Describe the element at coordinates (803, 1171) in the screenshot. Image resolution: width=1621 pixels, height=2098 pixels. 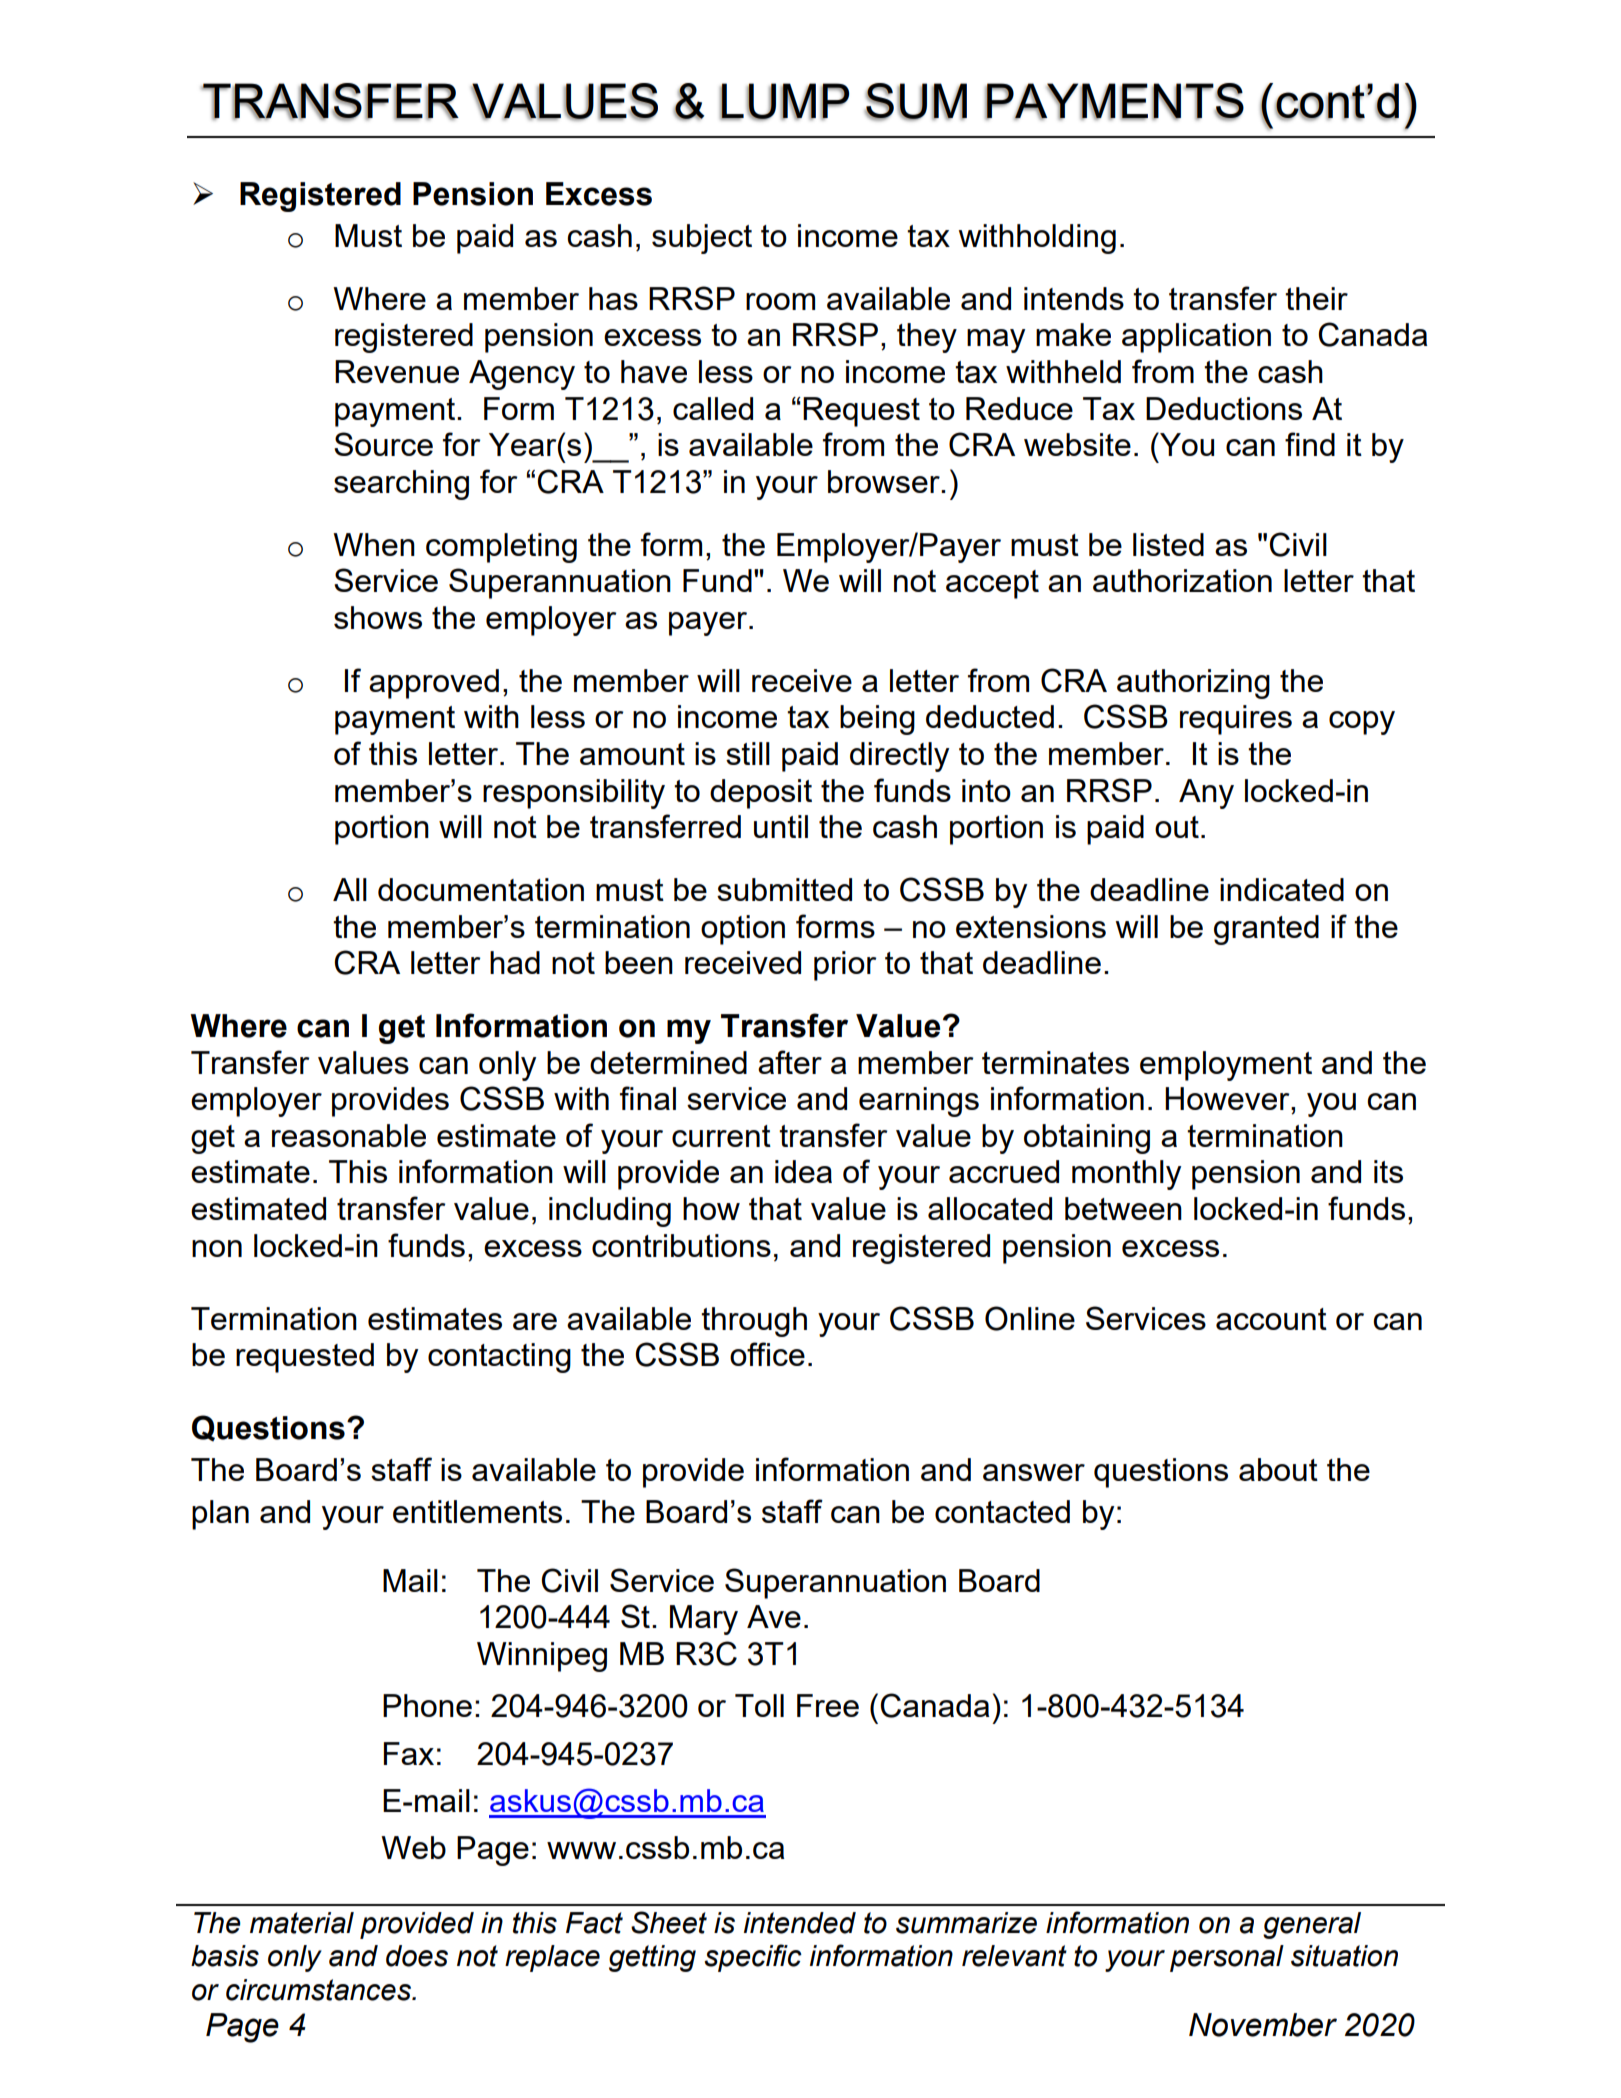
I see `idea` at that location.
